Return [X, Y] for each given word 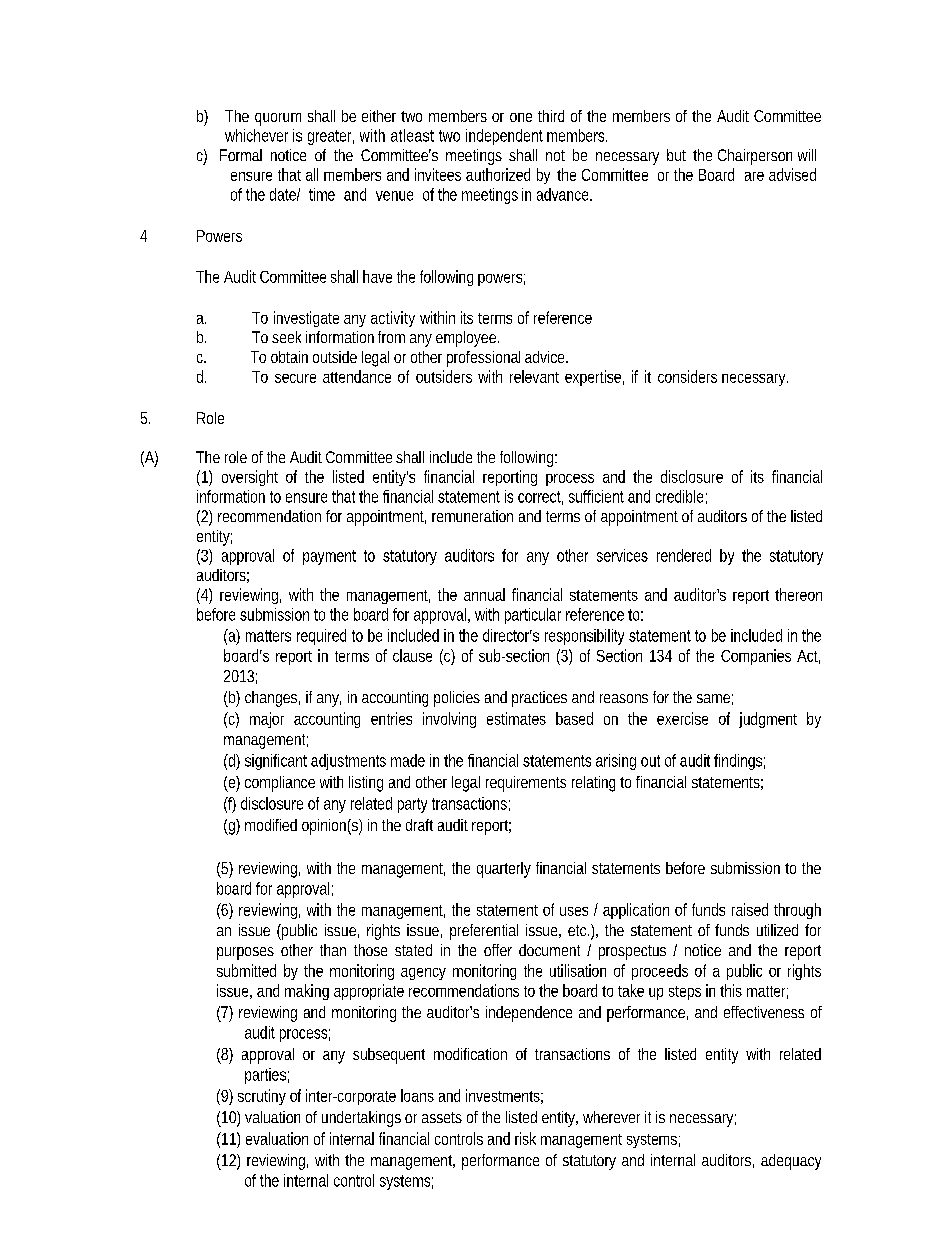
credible [681, 497]
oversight [250, 478]
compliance [280, 784]
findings [739, 762]
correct [540, 498]
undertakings [361, 1119]
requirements [526, 784]
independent [504, 137]
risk [525, 1138]
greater [331, 137]
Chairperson [755, 157]
